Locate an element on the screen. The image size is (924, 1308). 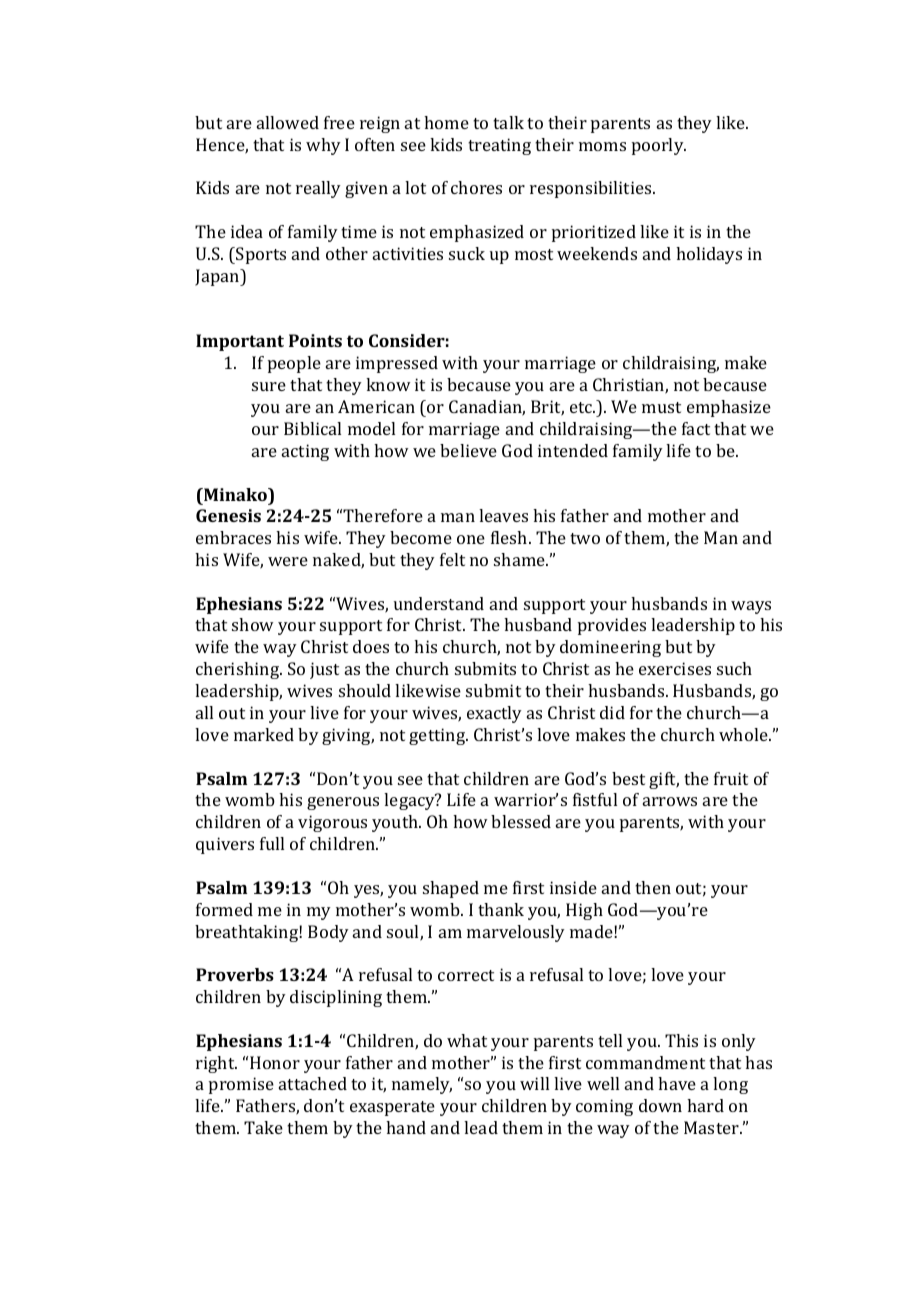
attached is located at coordinates (313, 1083).
